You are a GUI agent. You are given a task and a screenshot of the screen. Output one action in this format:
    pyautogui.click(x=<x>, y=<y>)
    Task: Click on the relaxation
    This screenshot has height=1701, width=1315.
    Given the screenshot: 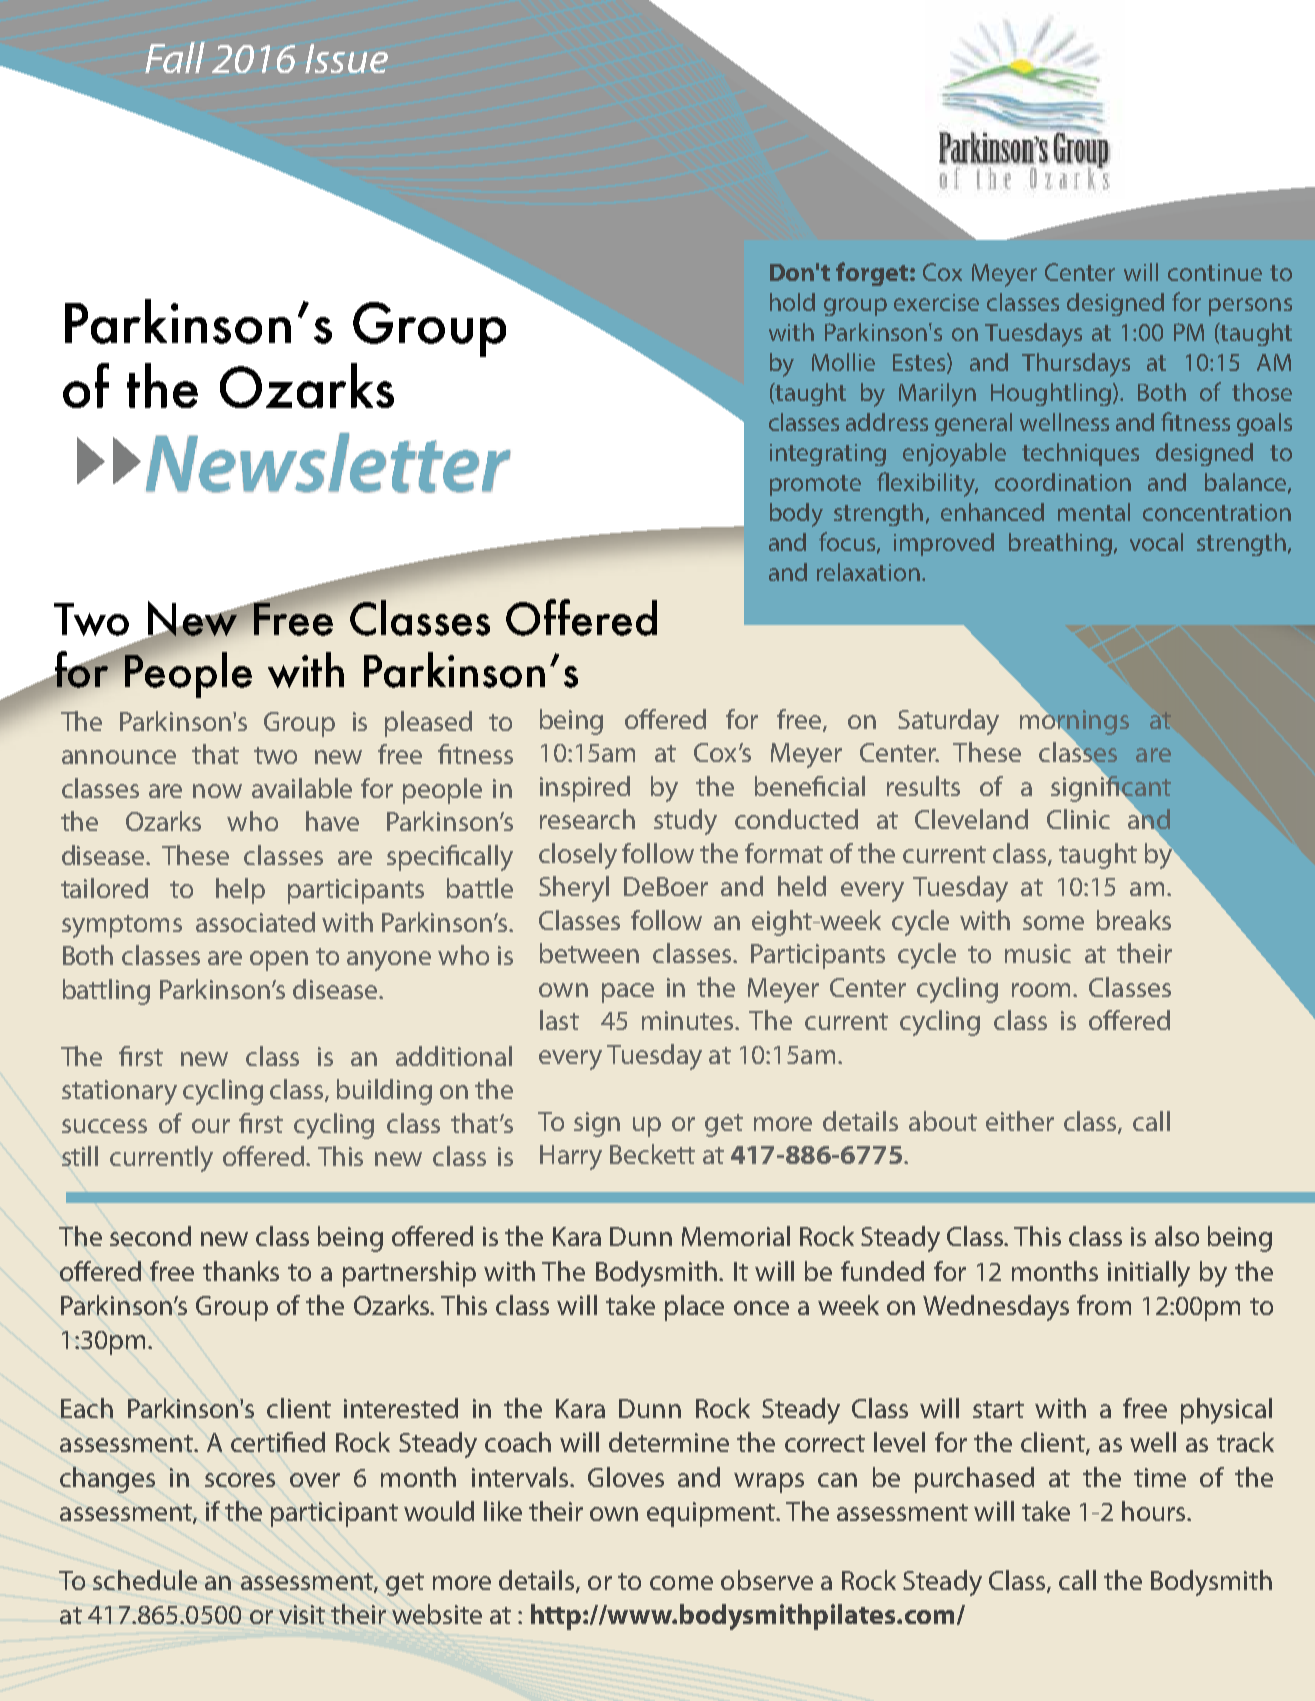 What is the action you would take?
    pyautogui.click(x=868, y=572)
